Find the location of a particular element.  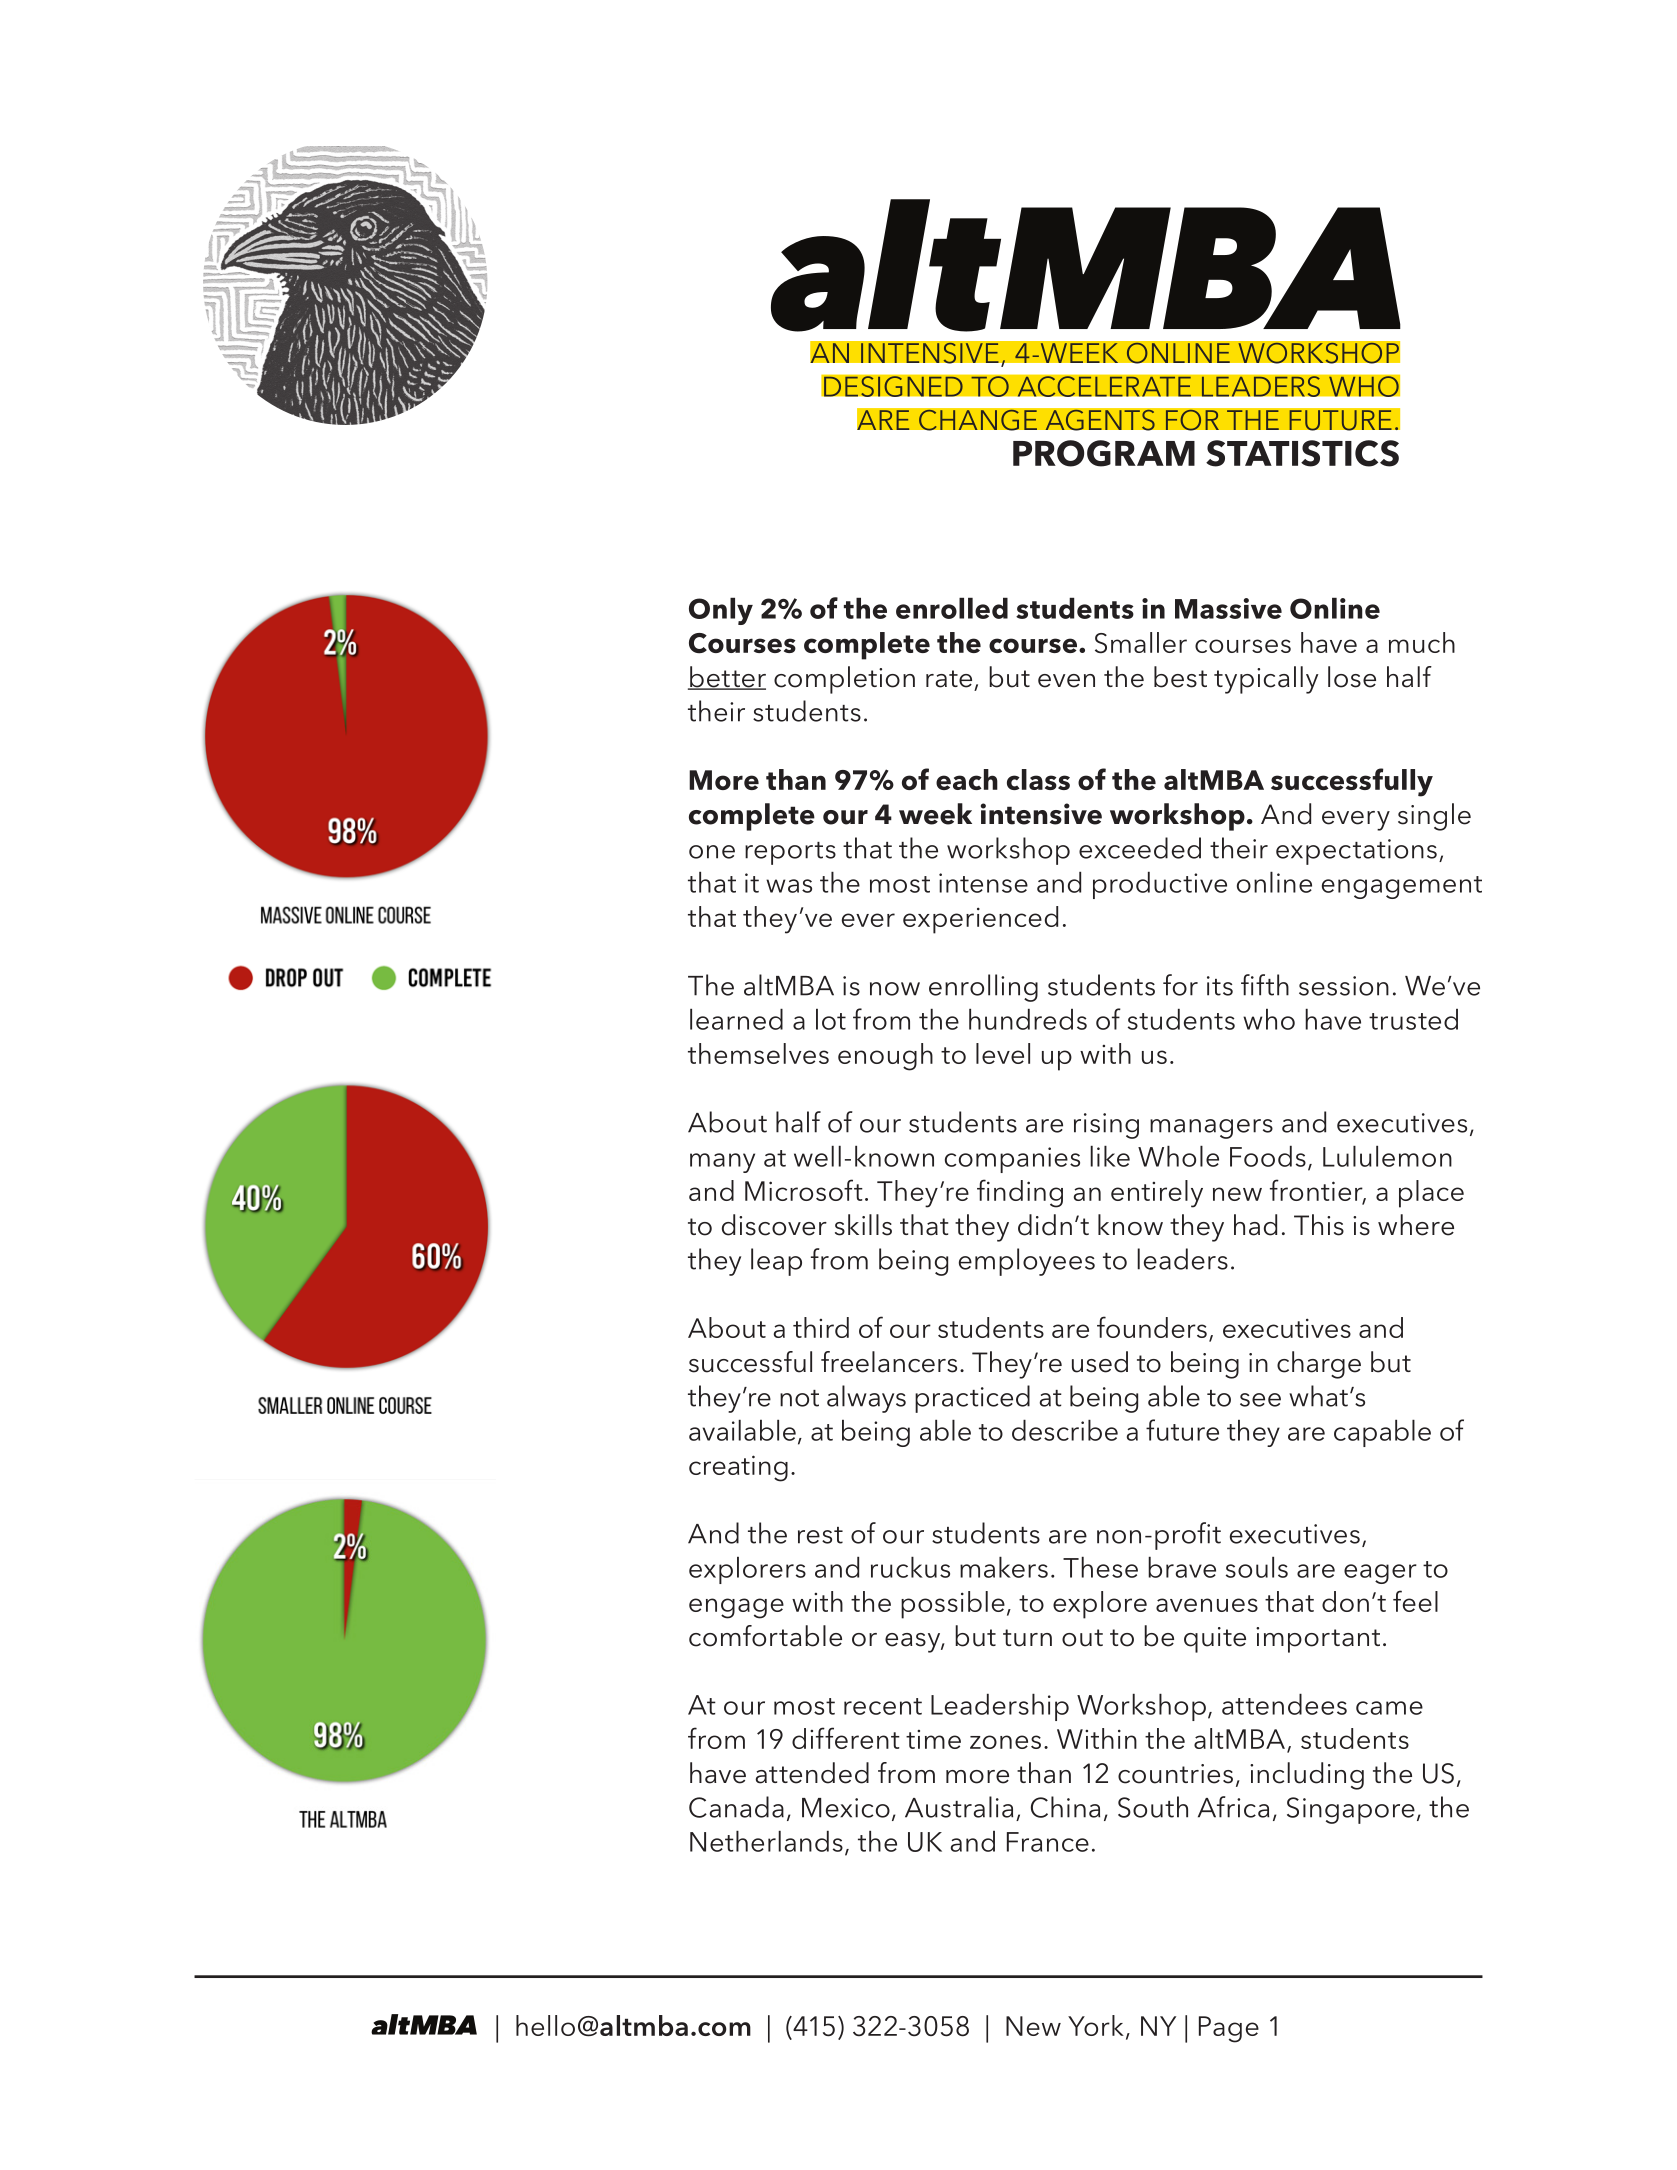

Netherlands is located at coordinates (766, 1841).
